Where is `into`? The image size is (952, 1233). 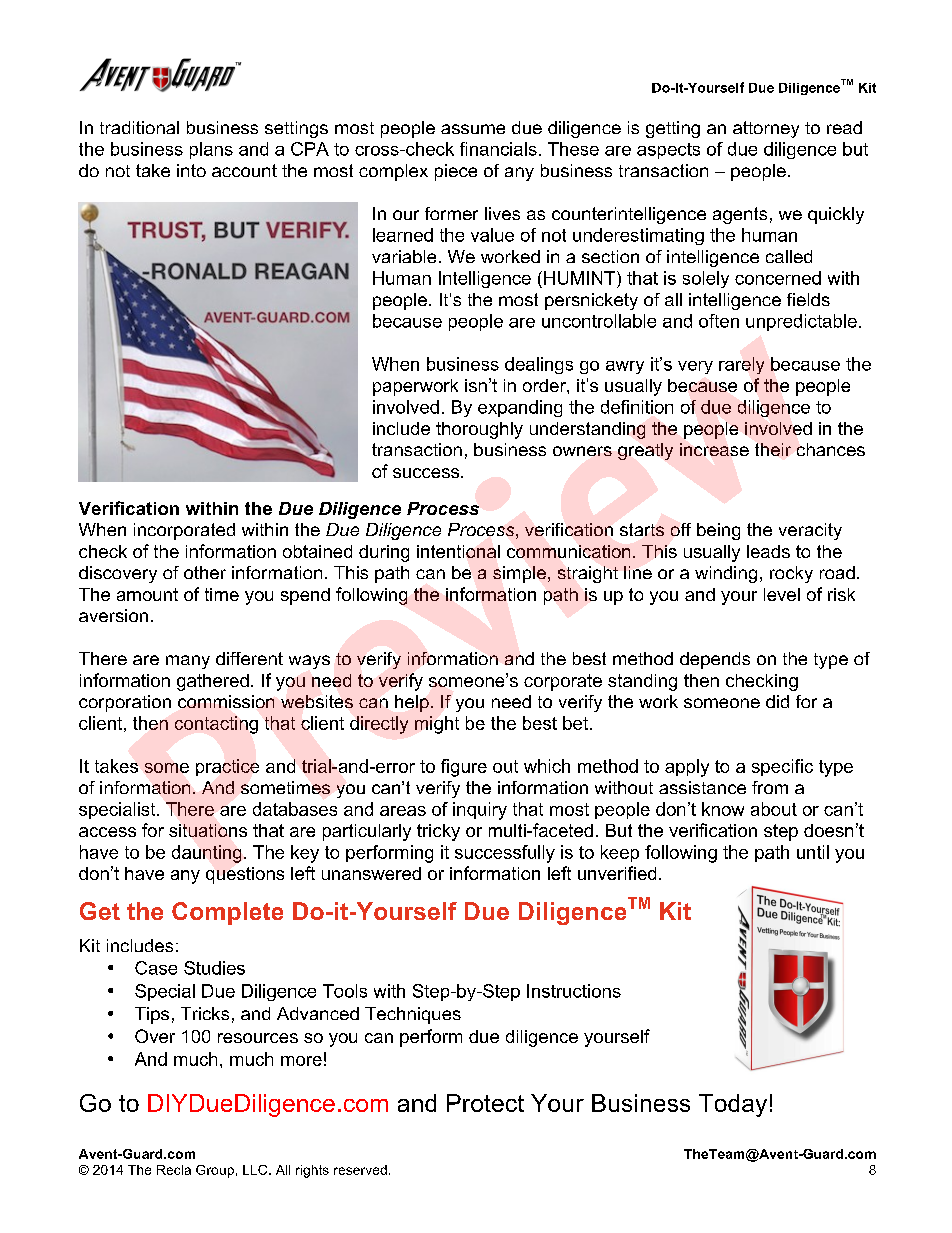 into is located at coordinates (191, 170).
